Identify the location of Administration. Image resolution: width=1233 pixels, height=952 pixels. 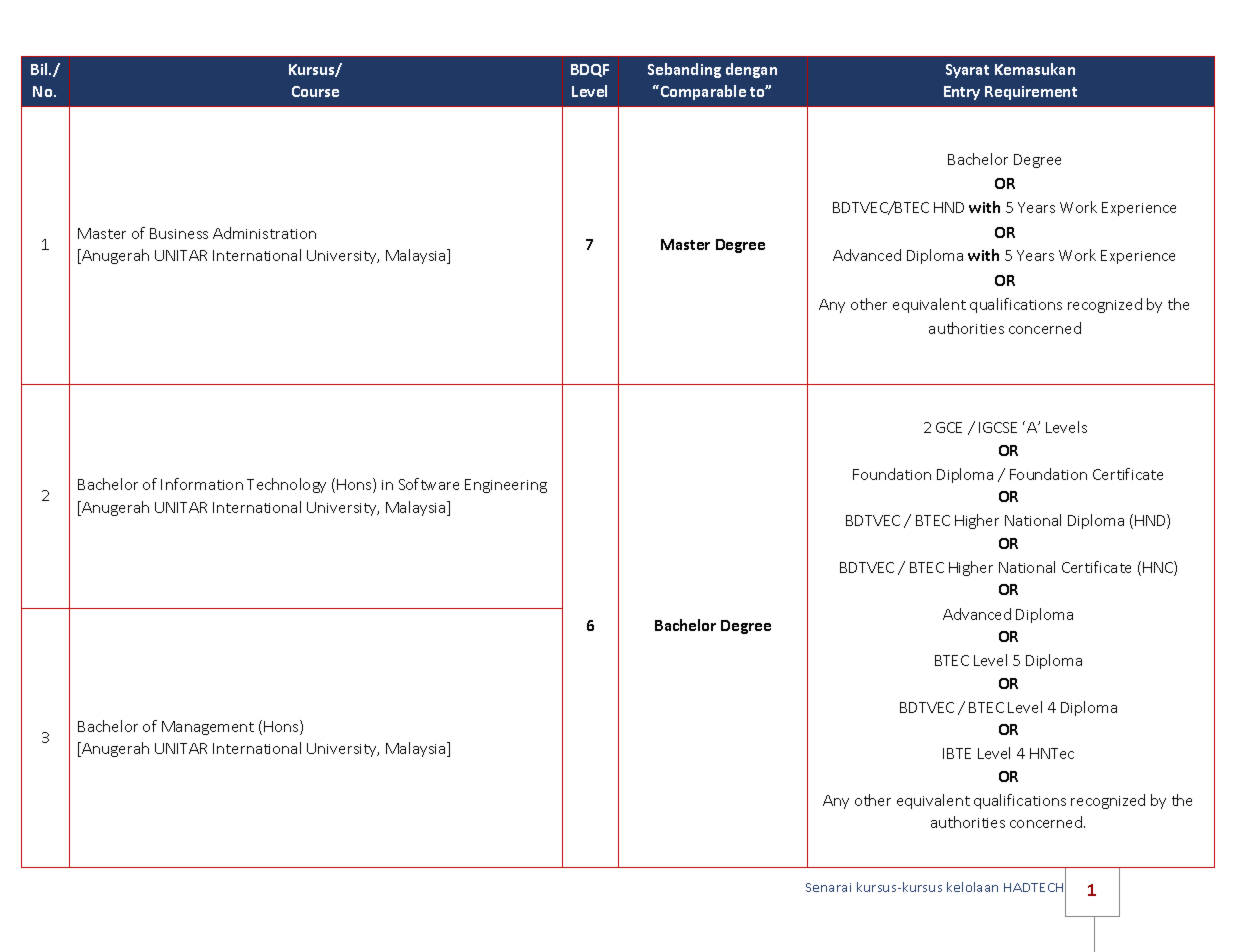
(264, 233).
